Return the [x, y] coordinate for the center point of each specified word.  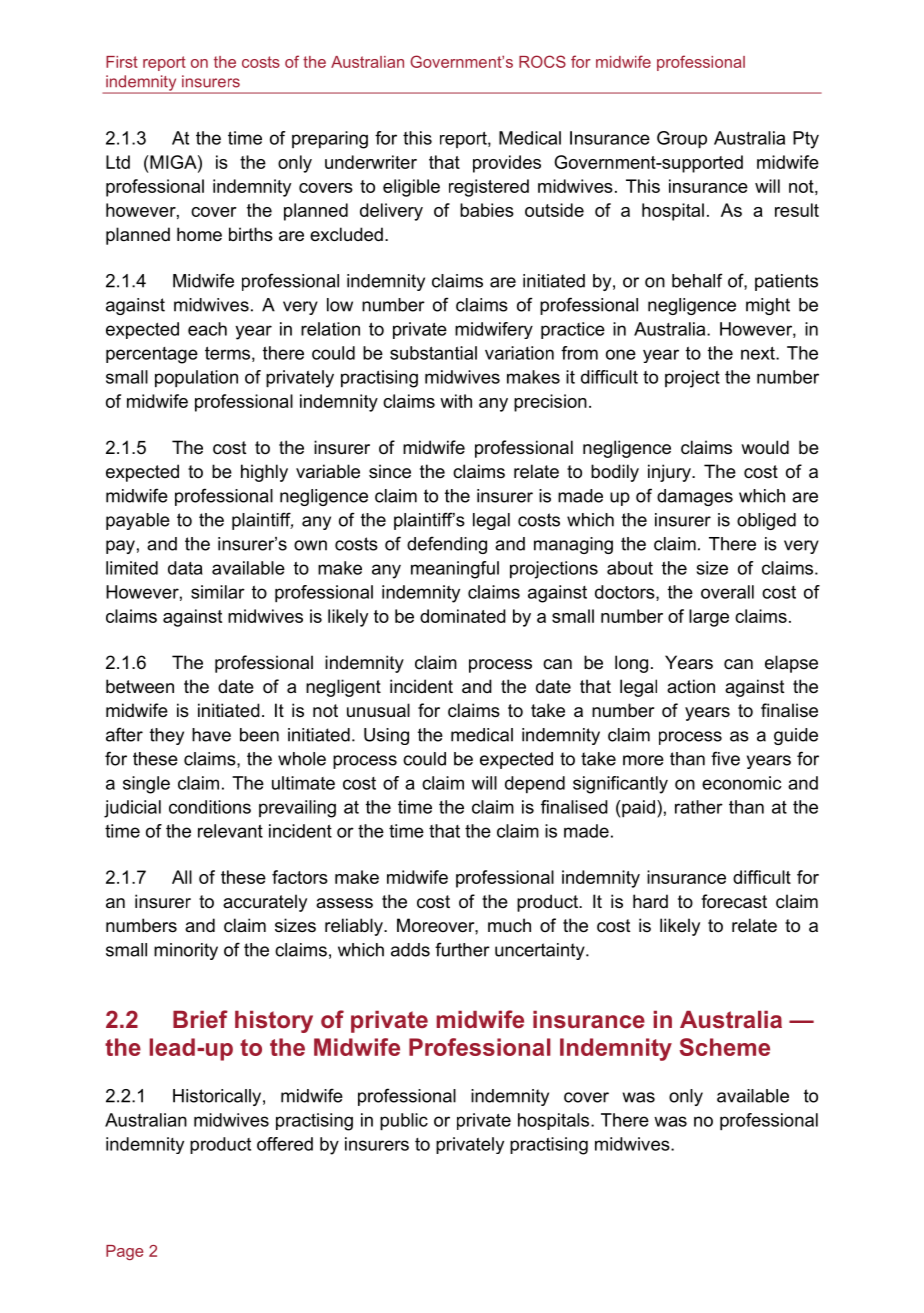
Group [682, 139]
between [140, 686]
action [691, 686]
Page [124, 1252]
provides [507, 164]
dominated [463, 616]
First [122, 62]
